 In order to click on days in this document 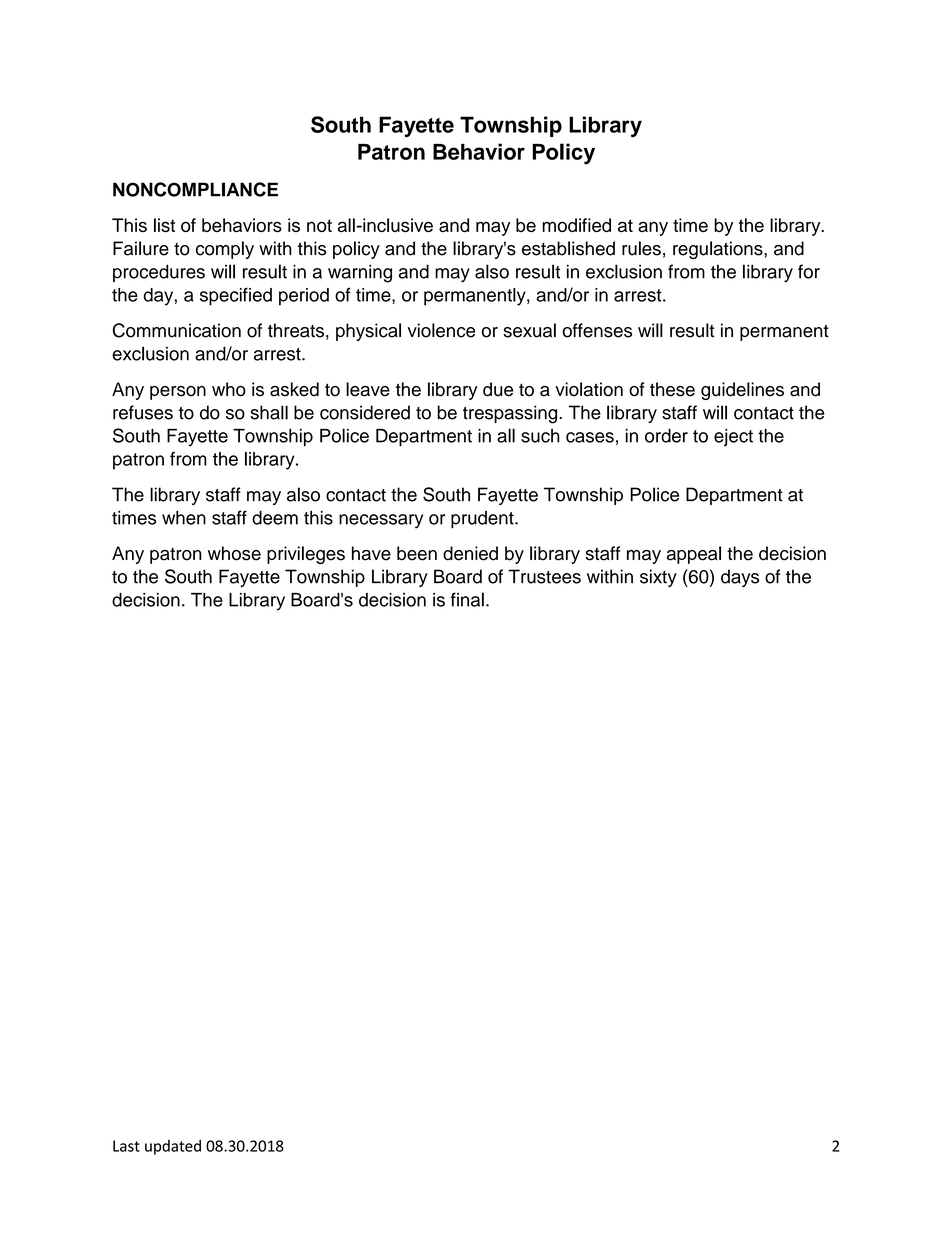, I will do `click(740, 578)`.
